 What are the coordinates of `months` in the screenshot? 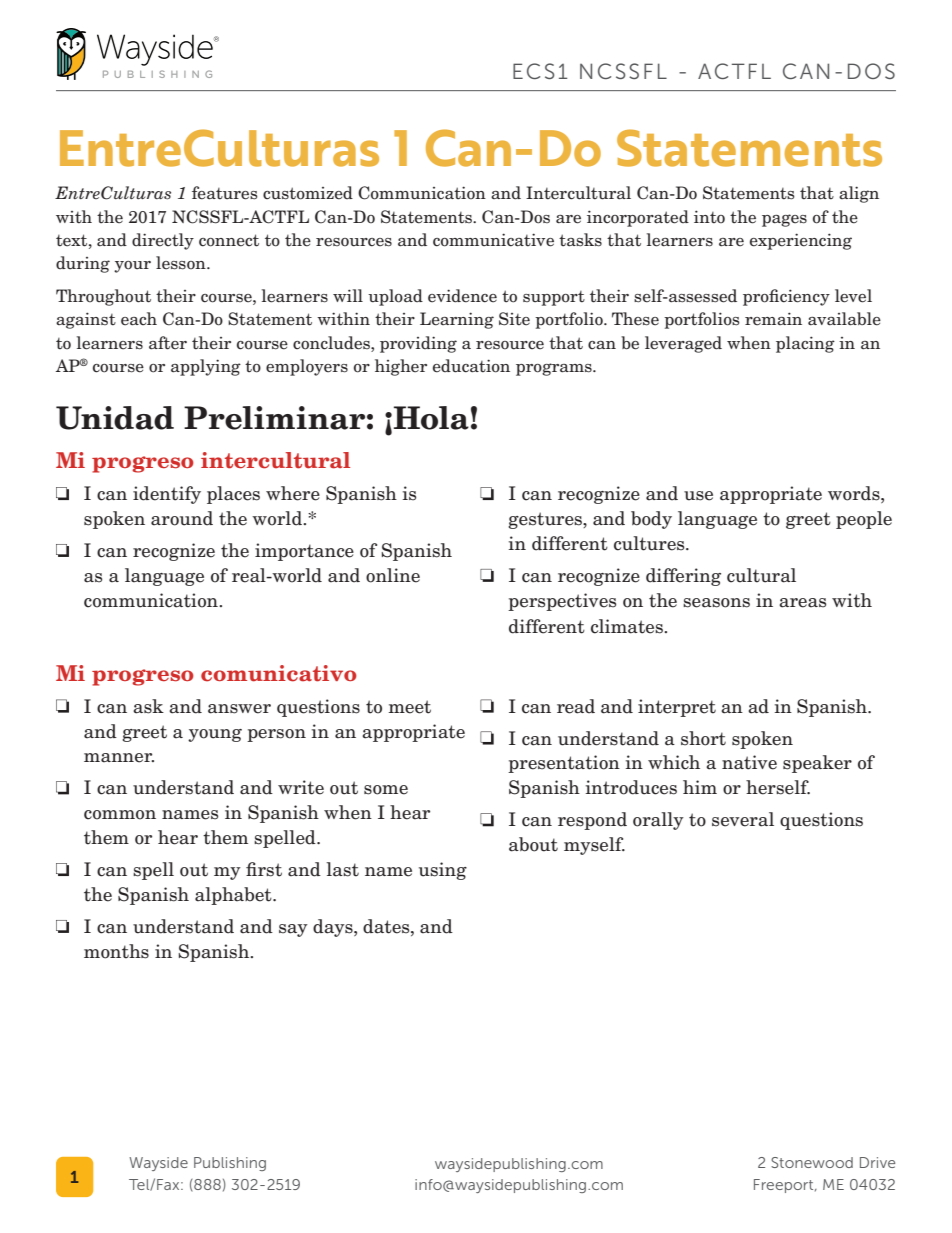 It's located at (116, 951).
